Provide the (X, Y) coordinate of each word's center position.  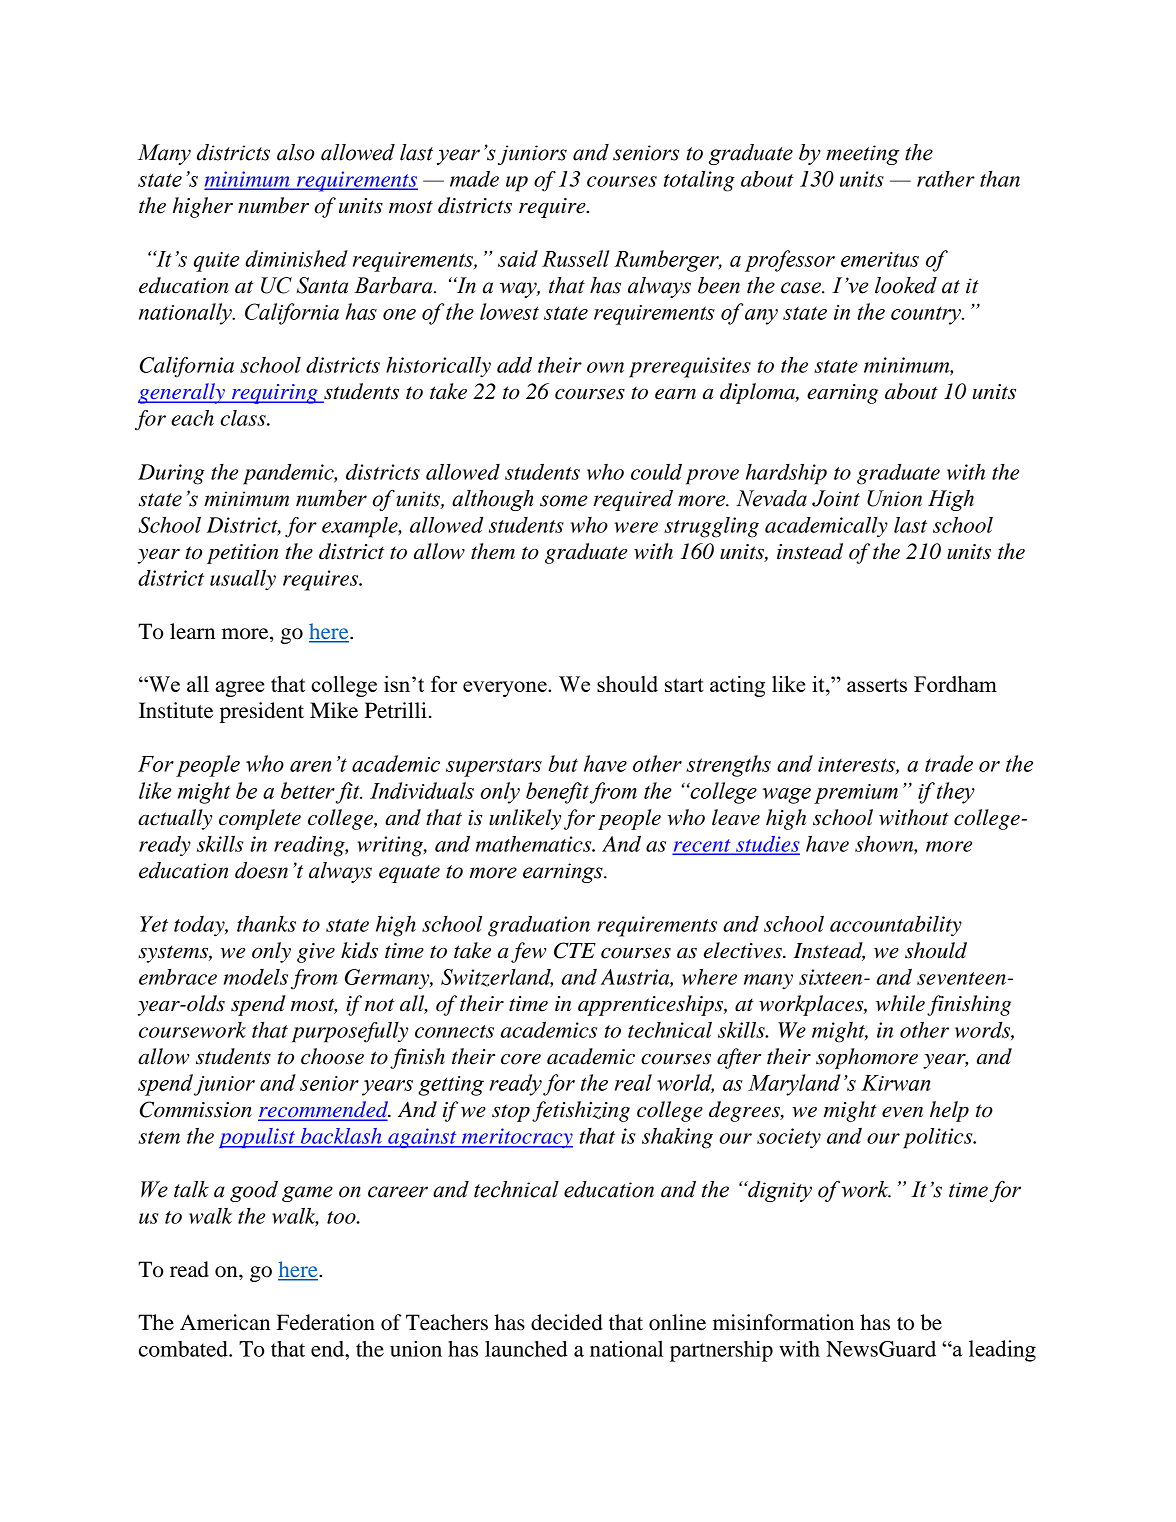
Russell (575, 258)
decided (567, 1322)
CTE (575, 950)
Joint (836, 498)
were (636, 527)
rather (946, 179)
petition (243, 554)
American (225, 1322)
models (256, 977)
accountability (896, 926)
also (295, 152)
